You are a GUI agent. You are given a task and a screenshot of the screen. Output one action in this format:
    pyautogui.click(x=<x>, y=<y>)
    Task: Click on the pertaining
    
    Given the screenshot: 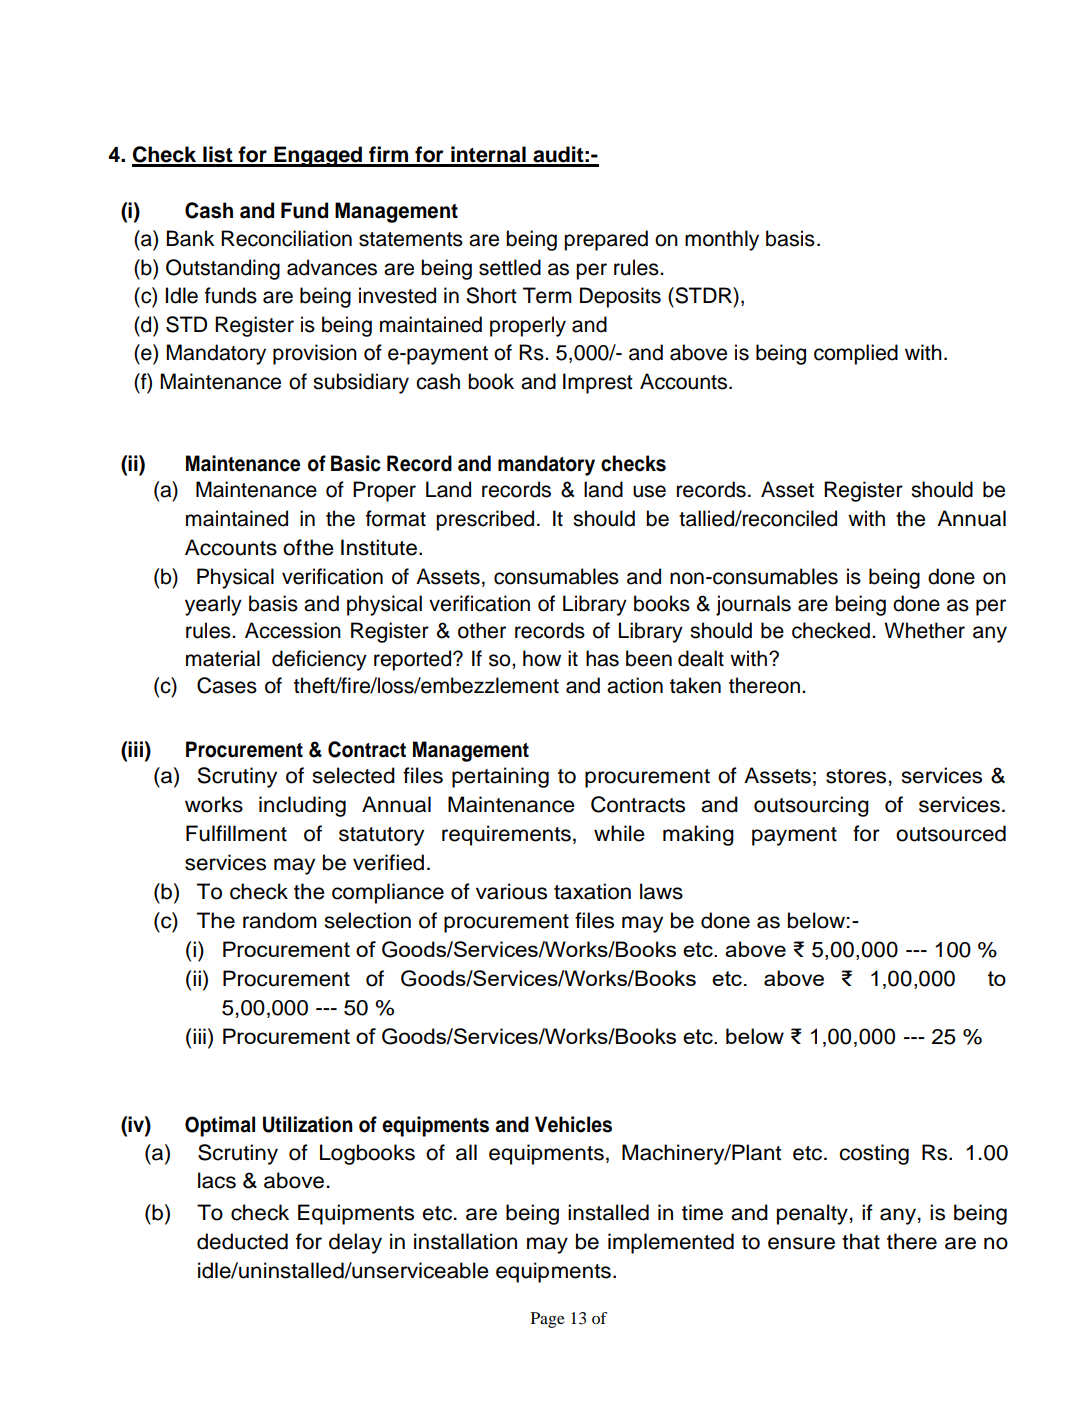 What is the action you would take?
    pyautogui.click(x=500, y=777)
